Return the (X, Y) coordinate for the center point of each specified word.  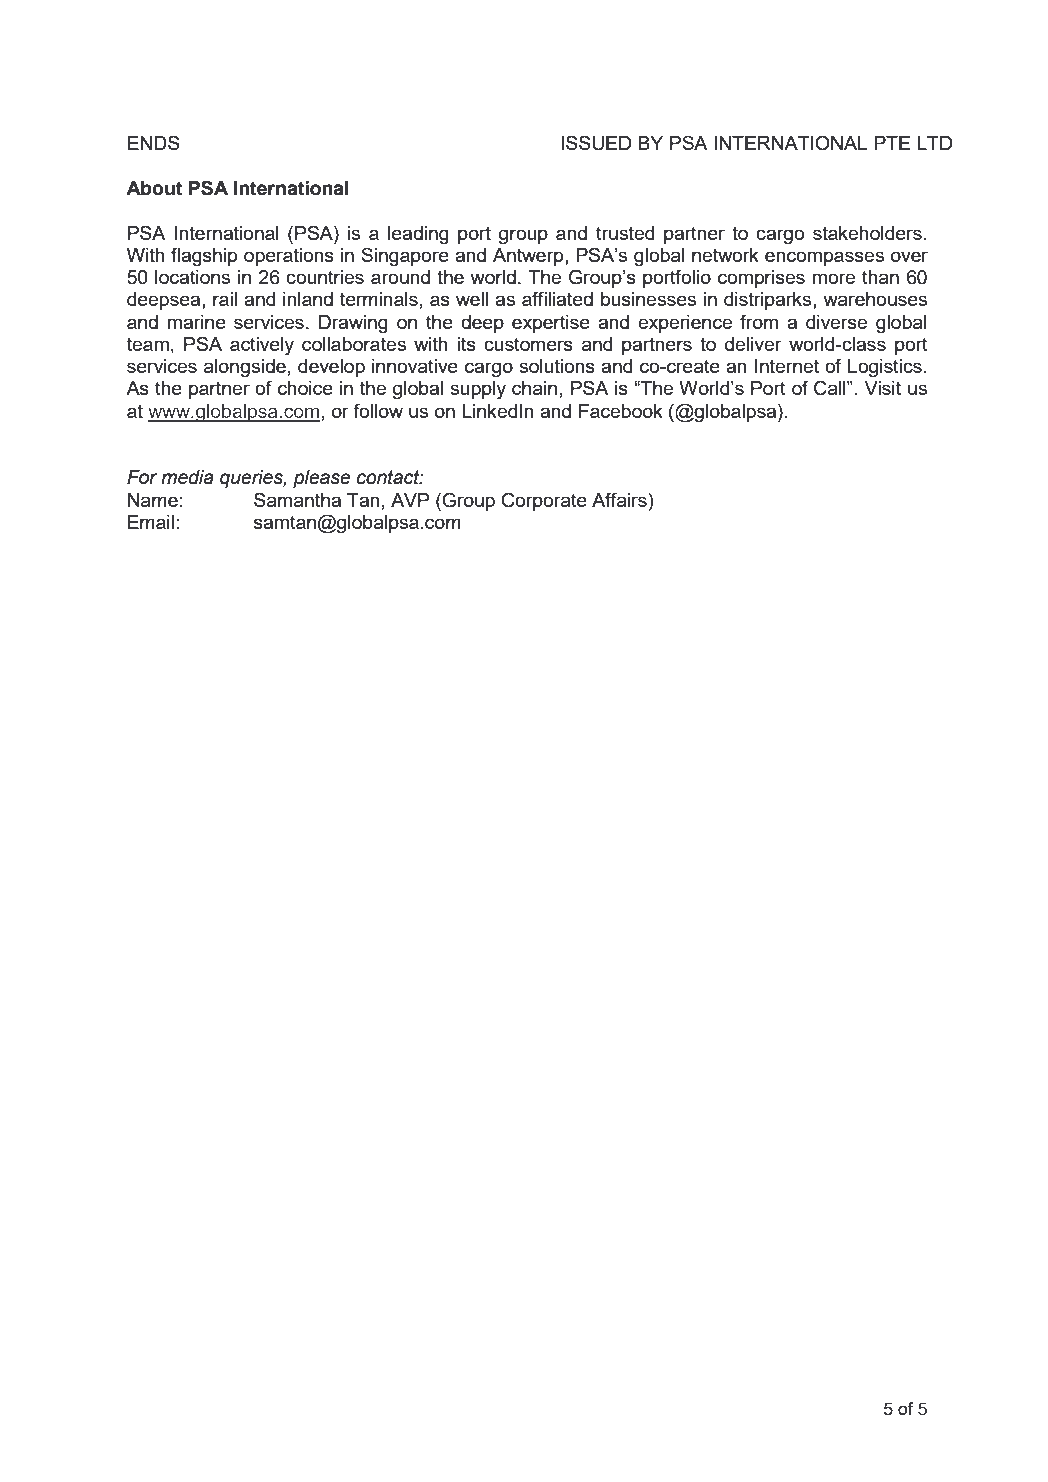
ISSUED (596, 143)
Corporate (544, 501)
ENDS (154, 142)
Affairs (620, 499)
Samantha (297, 499)
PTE (892, 143)
